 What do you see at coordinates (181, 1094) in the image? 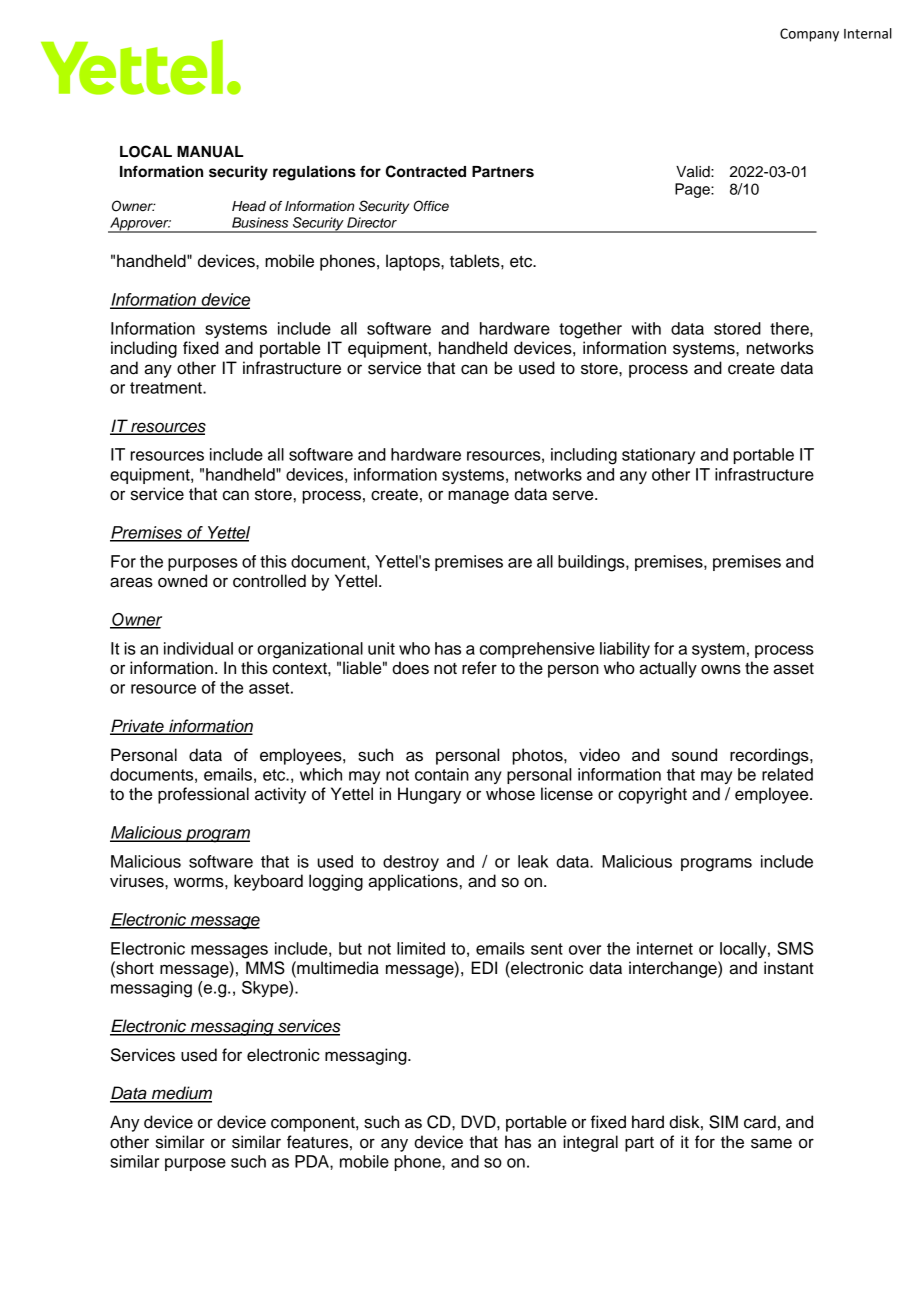
I see `medium` at bounding box center [181, 1094].
